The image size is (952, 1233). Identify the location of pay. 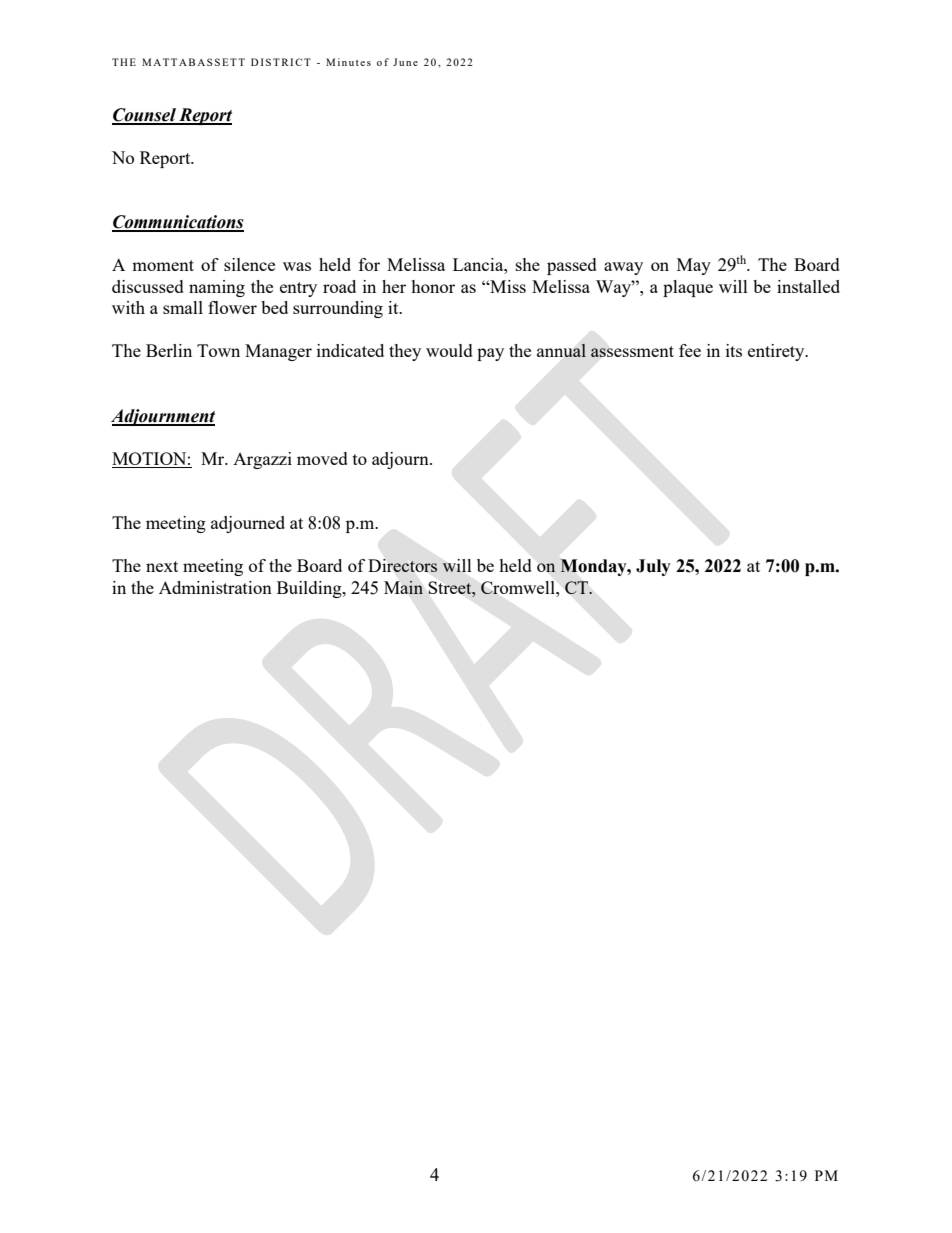
(490, 354).
